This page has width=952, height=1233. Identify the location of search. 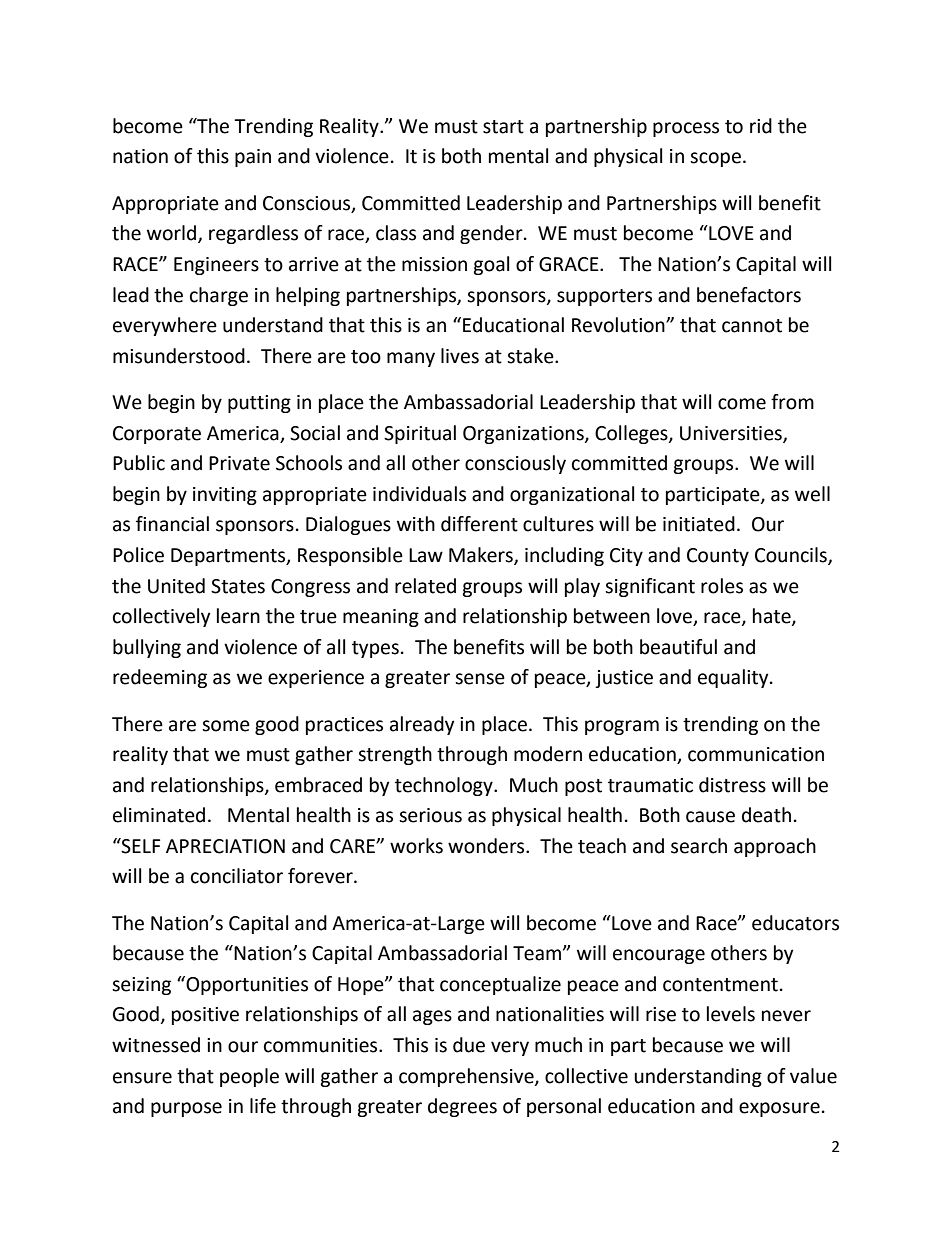
(699, 846).
